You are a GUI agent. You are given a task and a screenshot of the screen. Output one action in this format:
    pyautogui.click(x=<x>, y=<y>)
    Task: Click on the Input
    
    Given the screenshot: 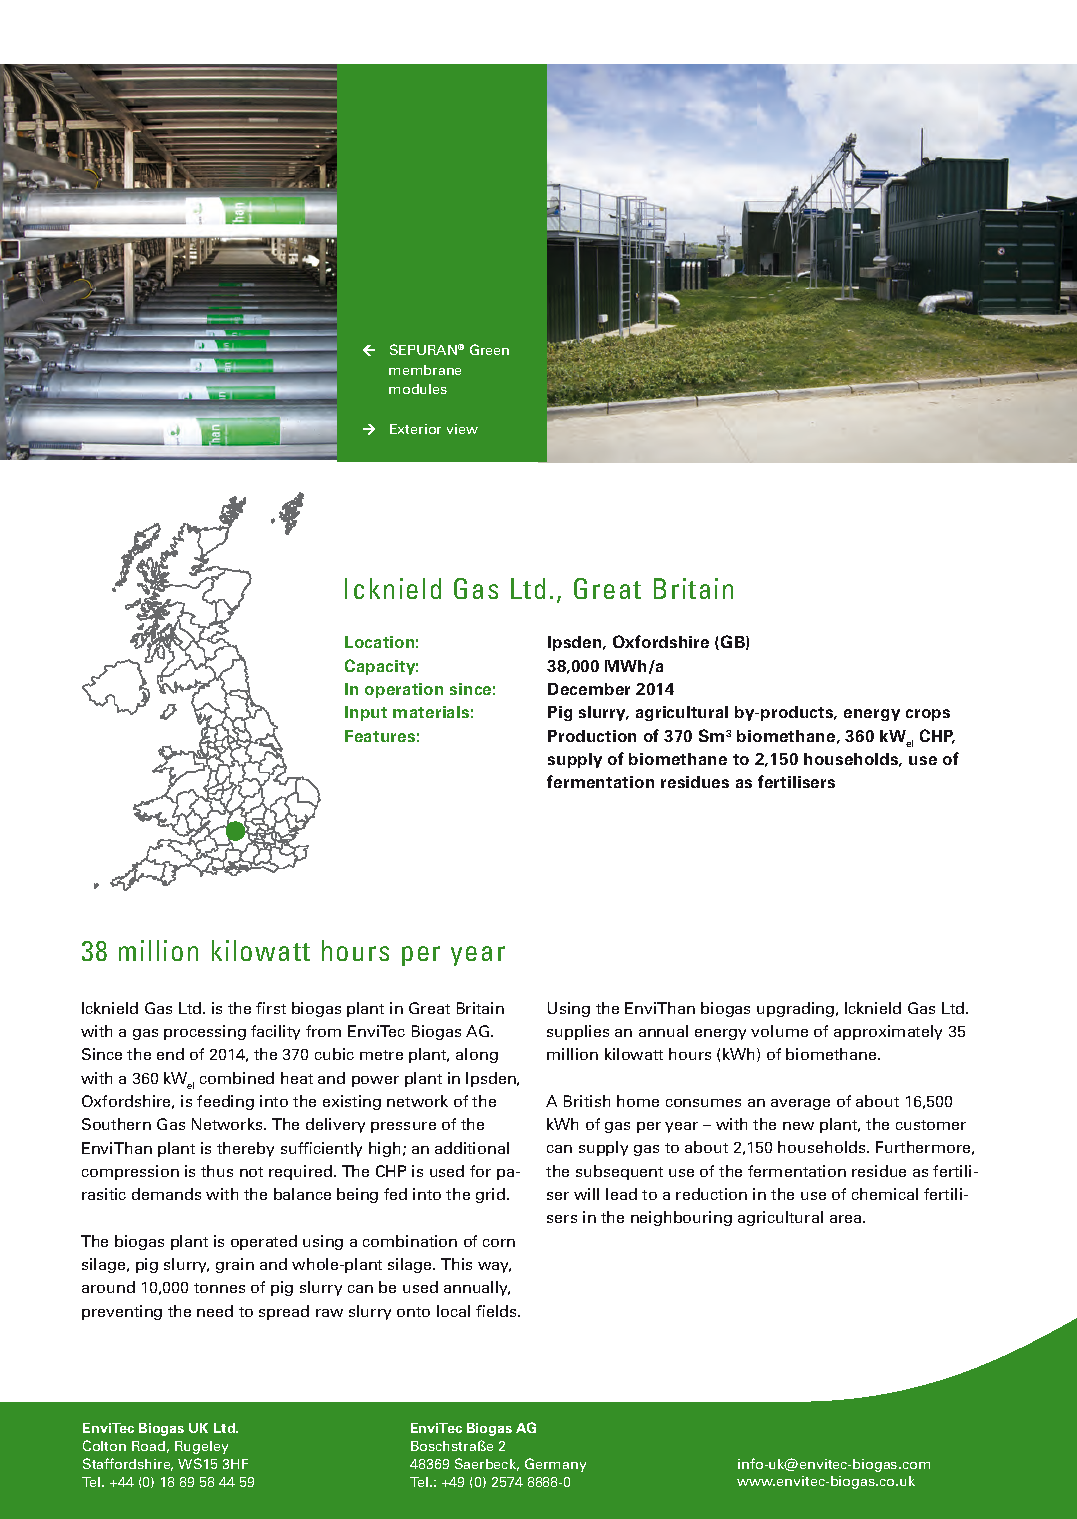 What is the action you would take?
    pyautogui.click(x=366, y=713)
